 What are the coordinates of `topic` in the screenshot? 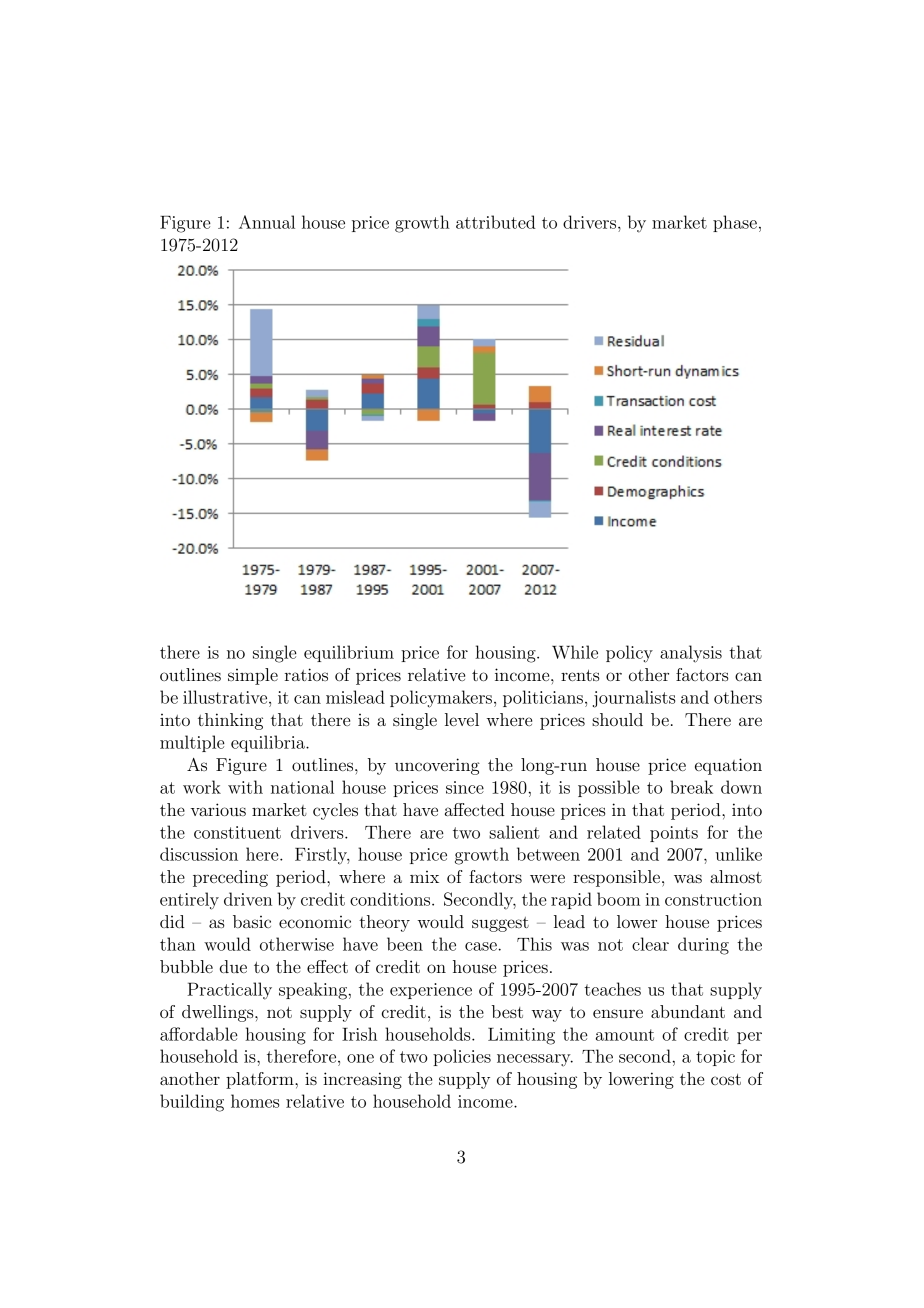 It's located at (715, 1058).
